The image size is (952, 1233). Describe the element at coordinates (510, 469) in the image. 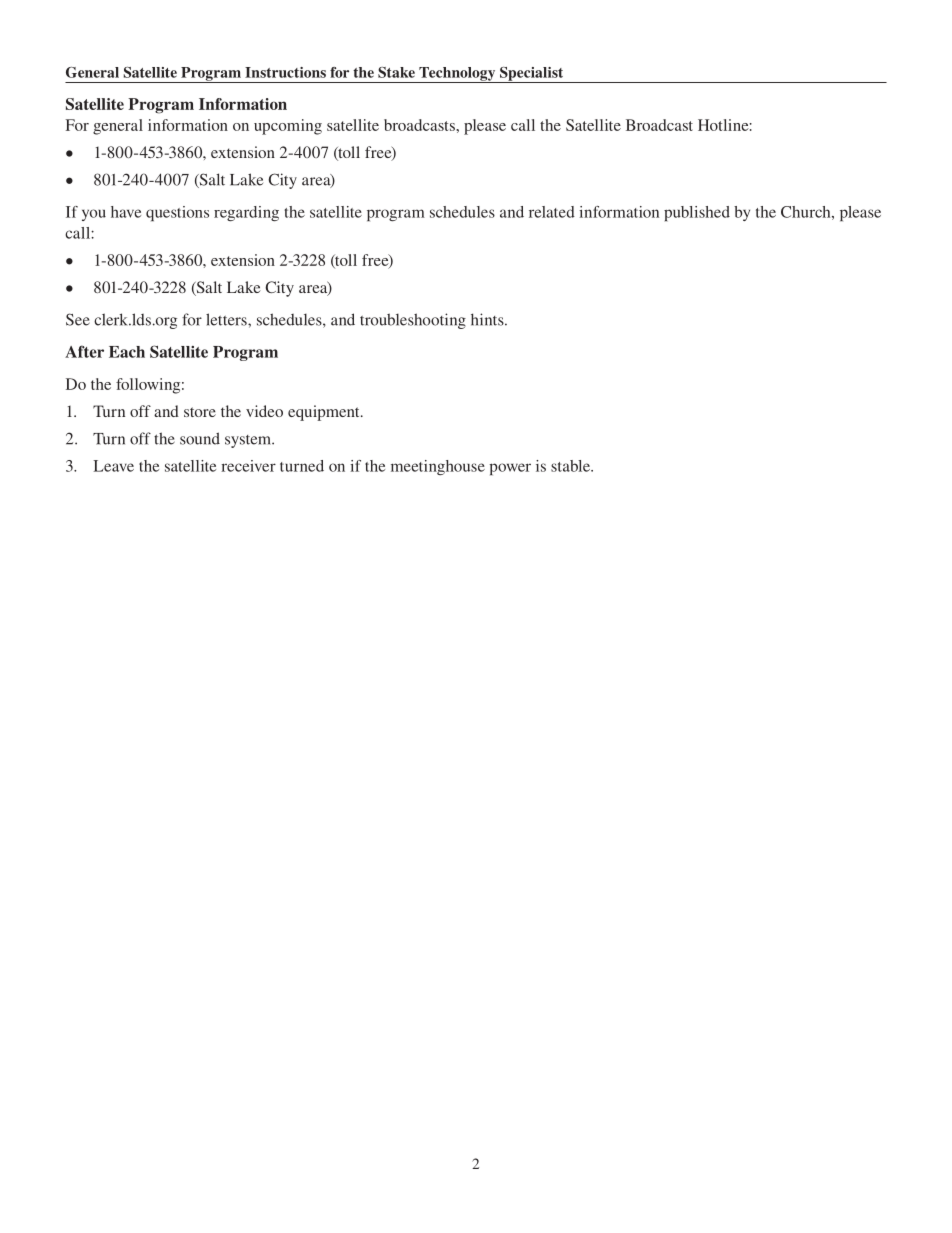

I see `power` at that location.
